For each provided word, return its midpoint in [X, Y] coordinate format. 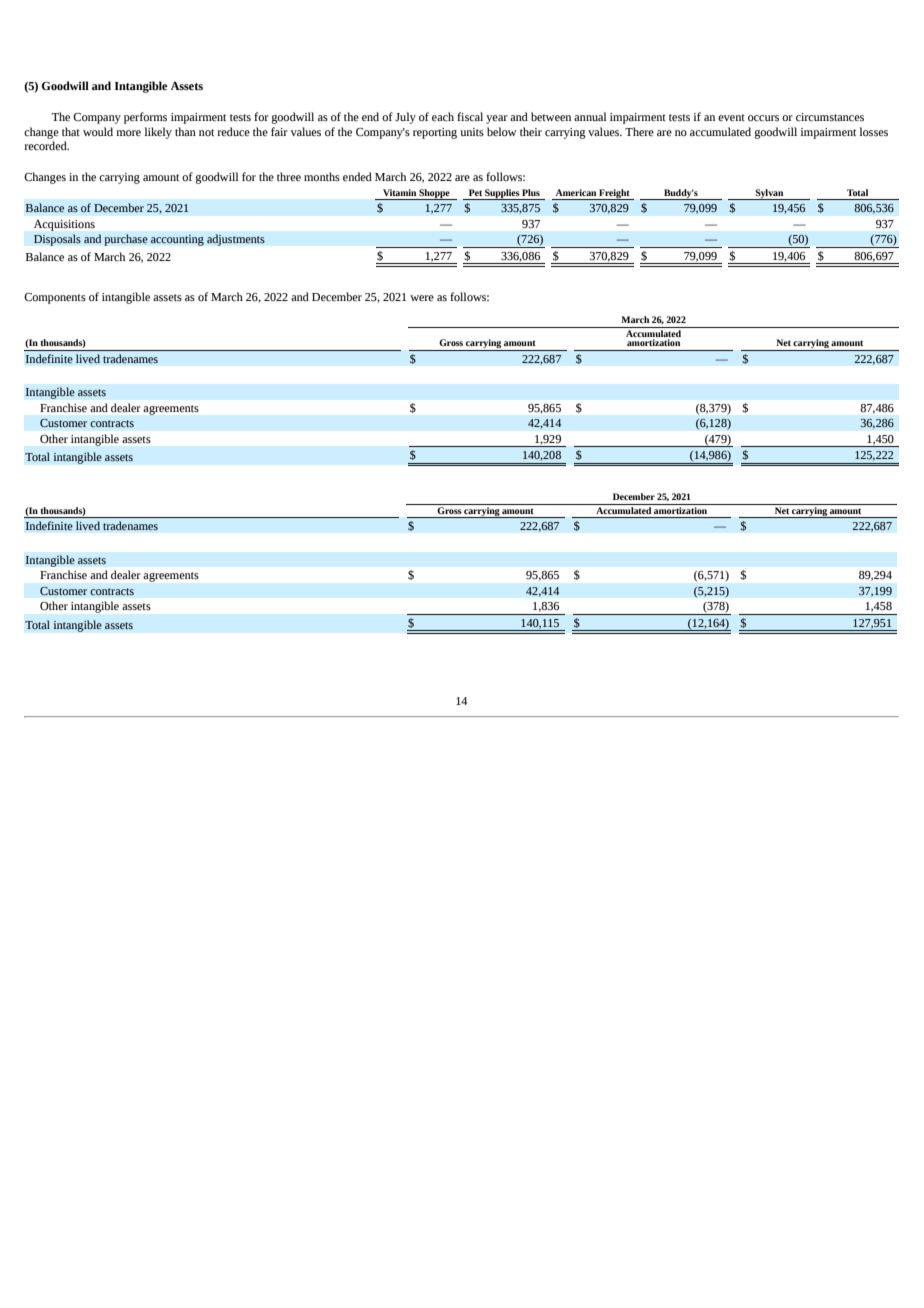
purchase [126, 240]
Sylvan [769, 194]
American [576, 192]
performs [145, 118]
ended [357, 176]
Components [55, 298]
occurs [763, 118]
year [497, 119]
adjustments [236, 240]
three [289, 176]
